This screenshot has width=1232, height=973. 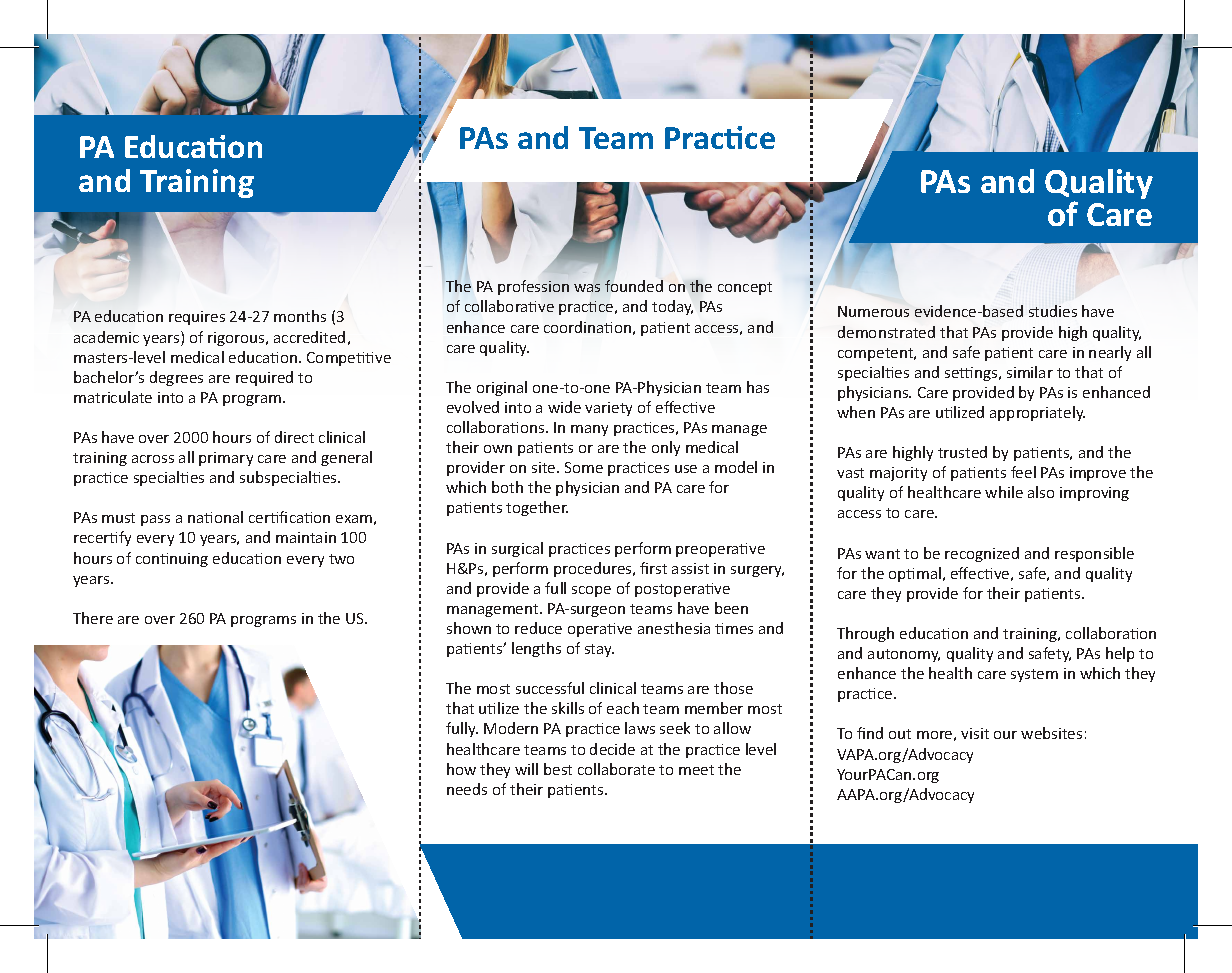 What do you see at coordinates (962, 452) in the screenshot?
I see `trusted` at bounding box center [962, 452].
